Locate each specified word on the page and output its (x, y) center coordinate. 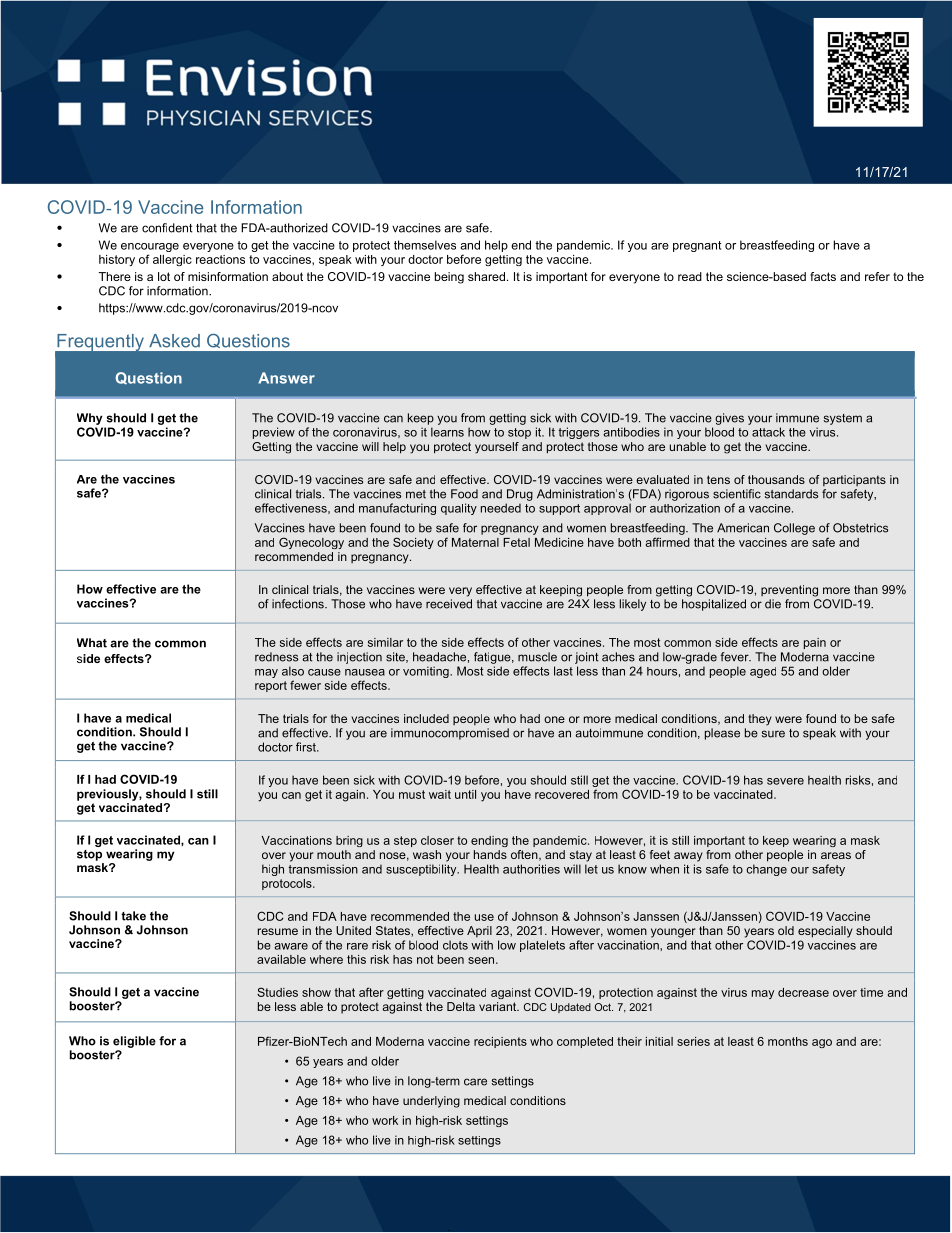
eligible (134, 1042)
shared (486, 276)
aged (763, 672)
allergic (172, 260)
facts (823, 276)
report (271, 686)
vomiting (427, 672)
